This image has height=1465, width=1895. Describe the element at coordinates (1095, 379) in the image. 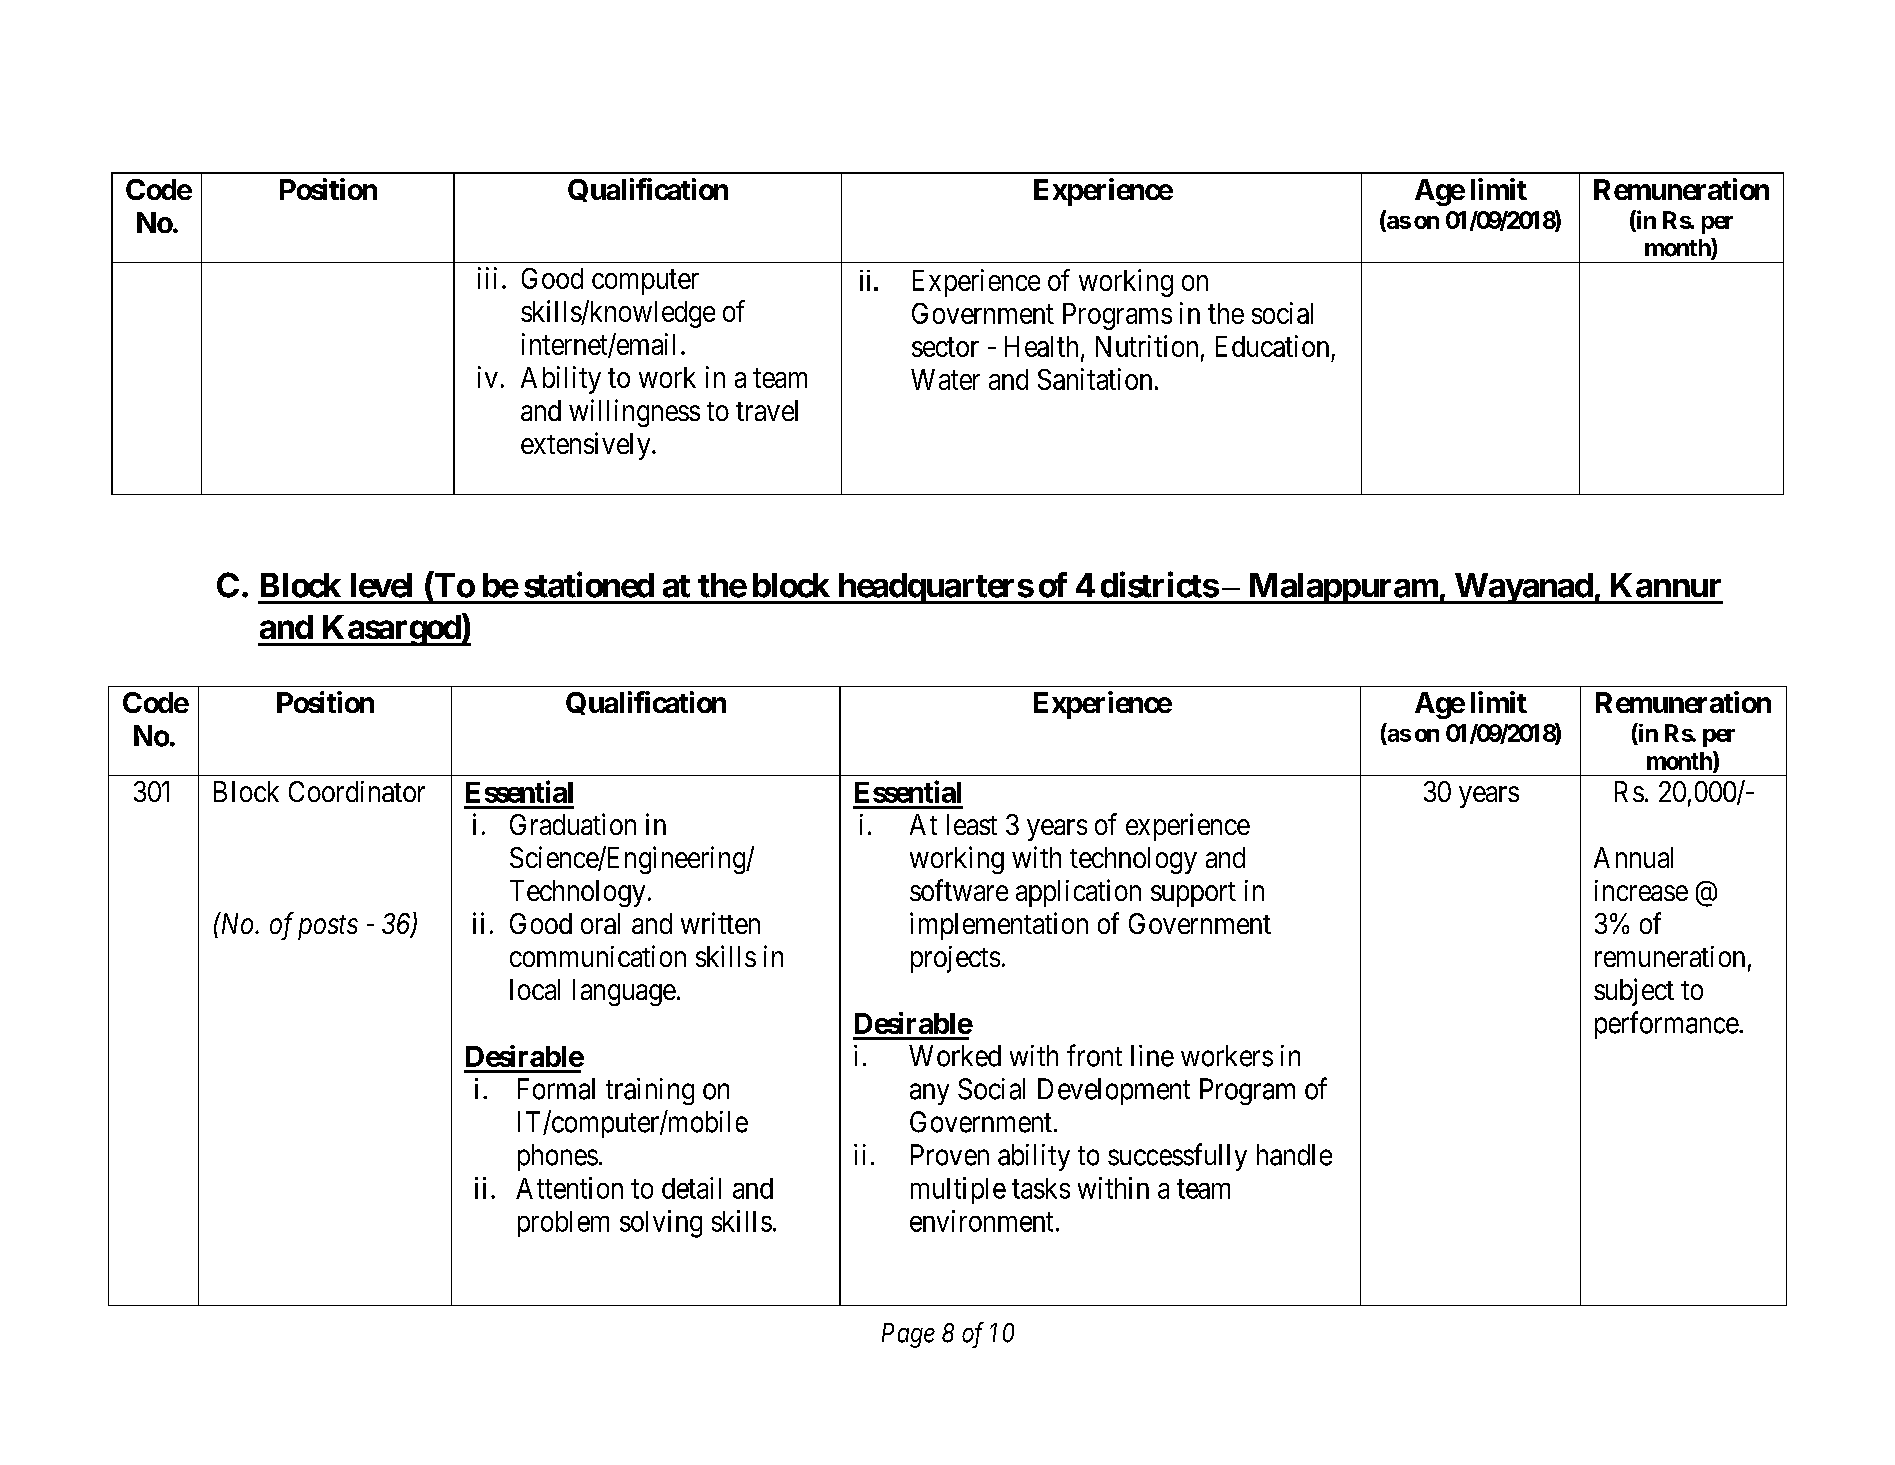

I see `Sanitation` at that location.
